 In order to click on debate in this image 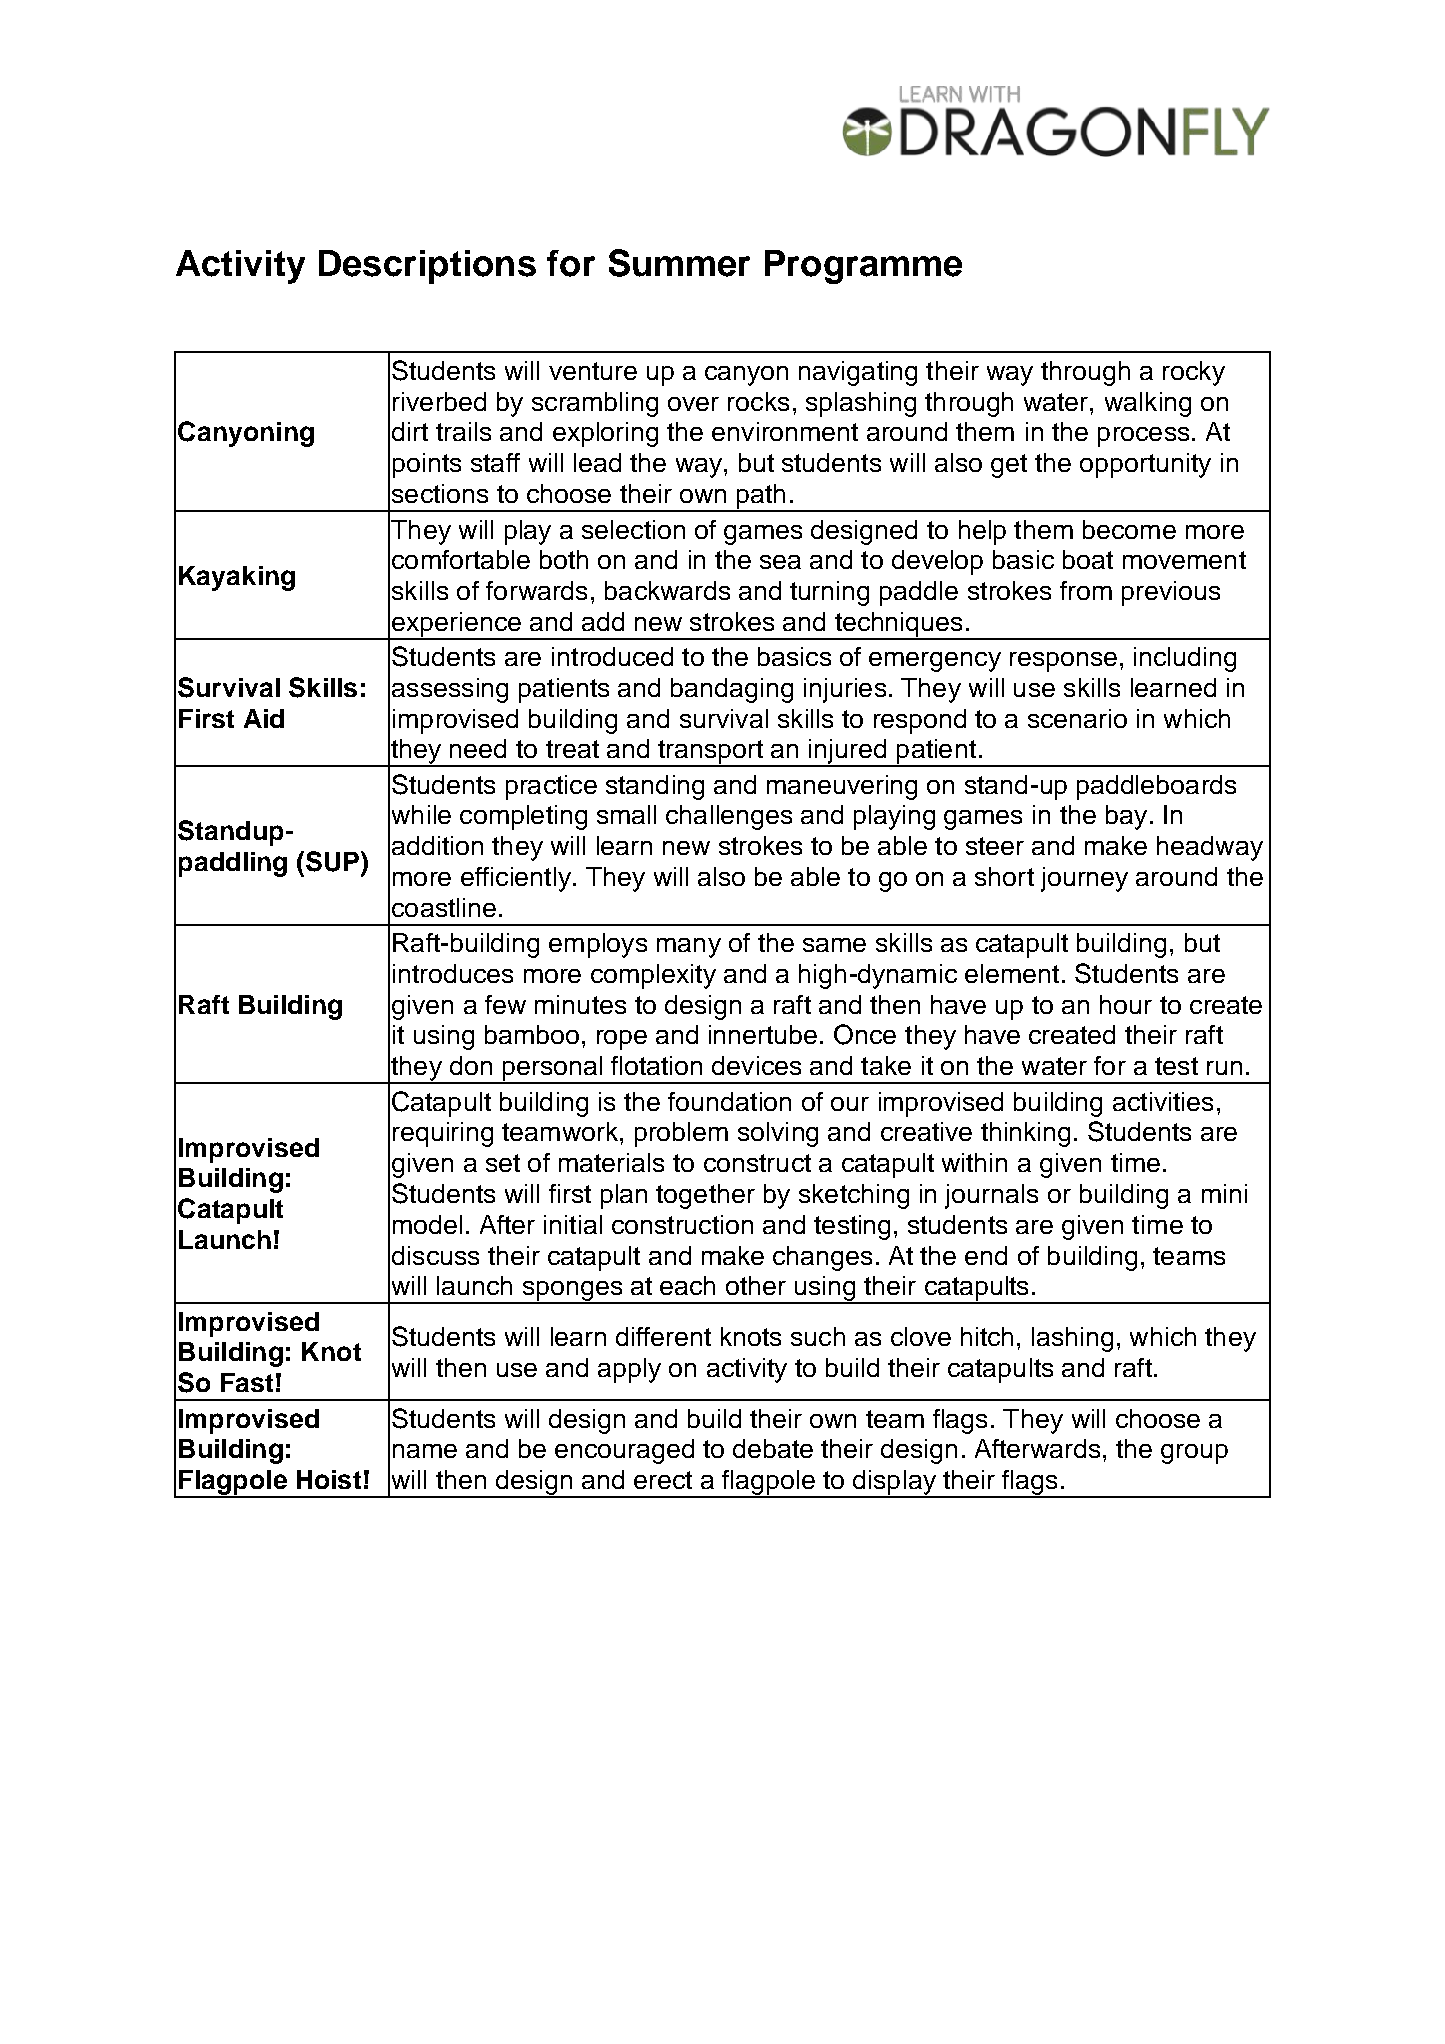, I will do `click(773, 1448)`.
